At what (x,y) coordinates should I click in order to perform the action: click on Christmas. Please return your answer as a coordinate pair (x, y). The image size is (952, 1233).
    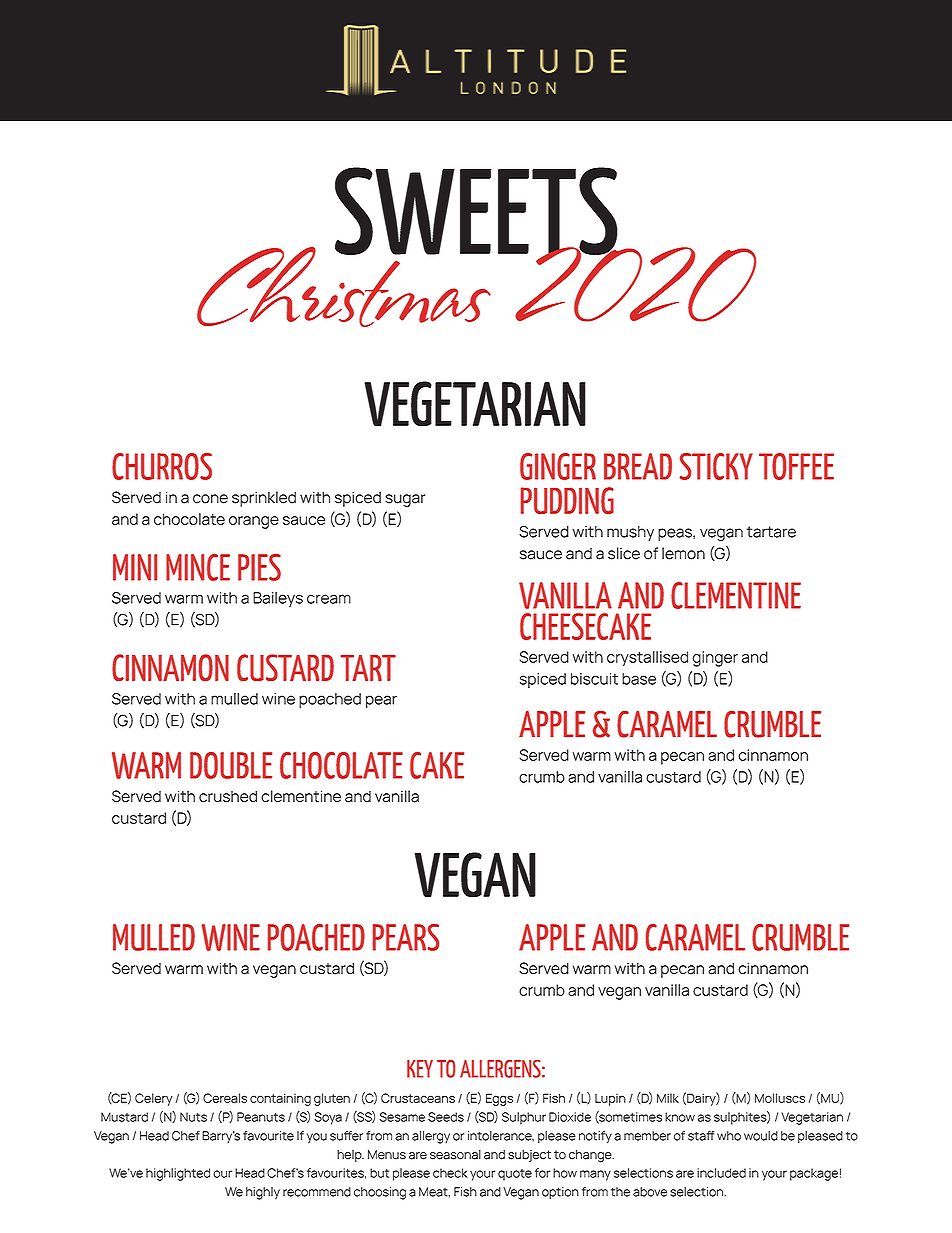
    Looking at the image, I should click on (344, 286).
